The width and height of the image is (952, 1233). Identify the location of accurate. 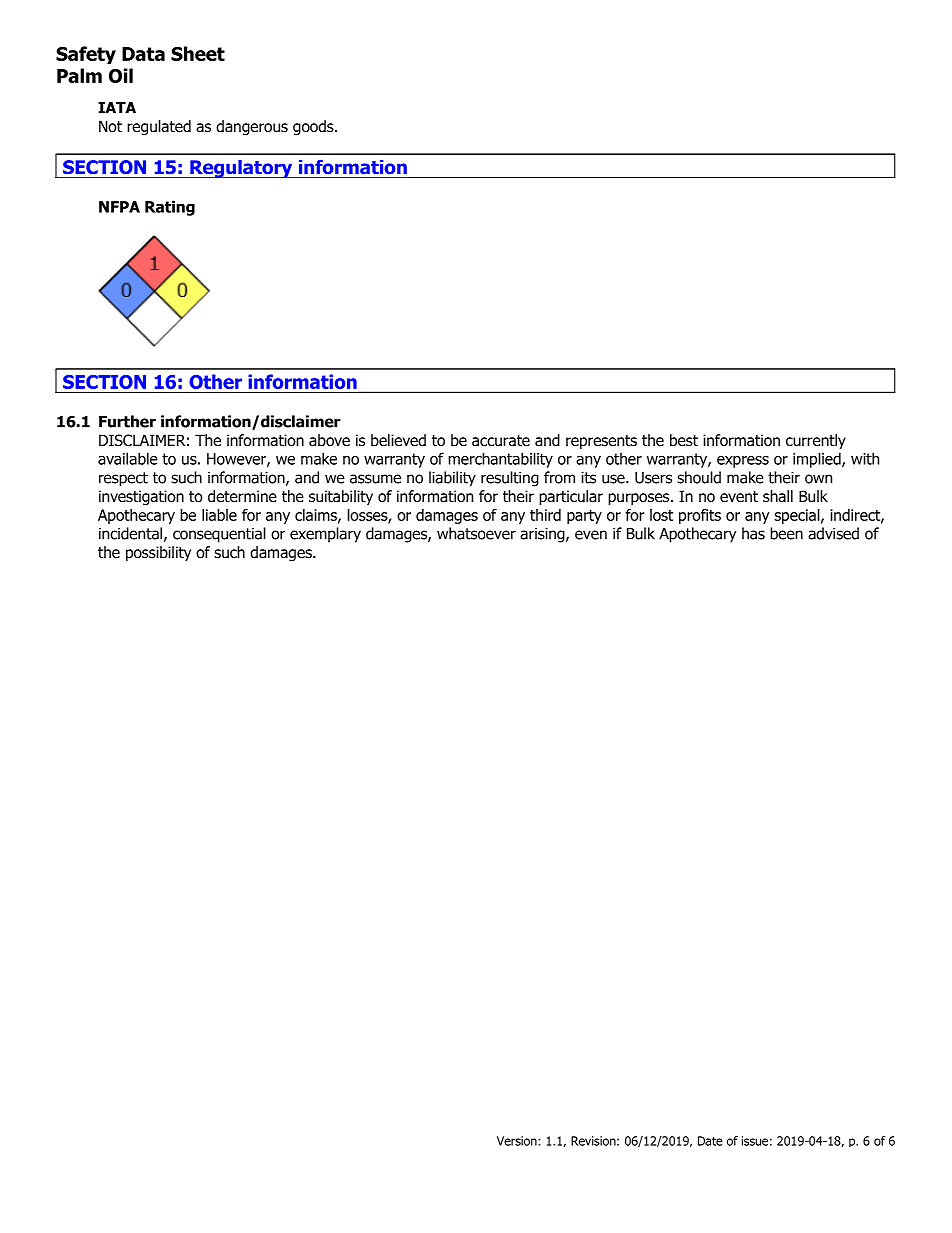
(501, 441).
